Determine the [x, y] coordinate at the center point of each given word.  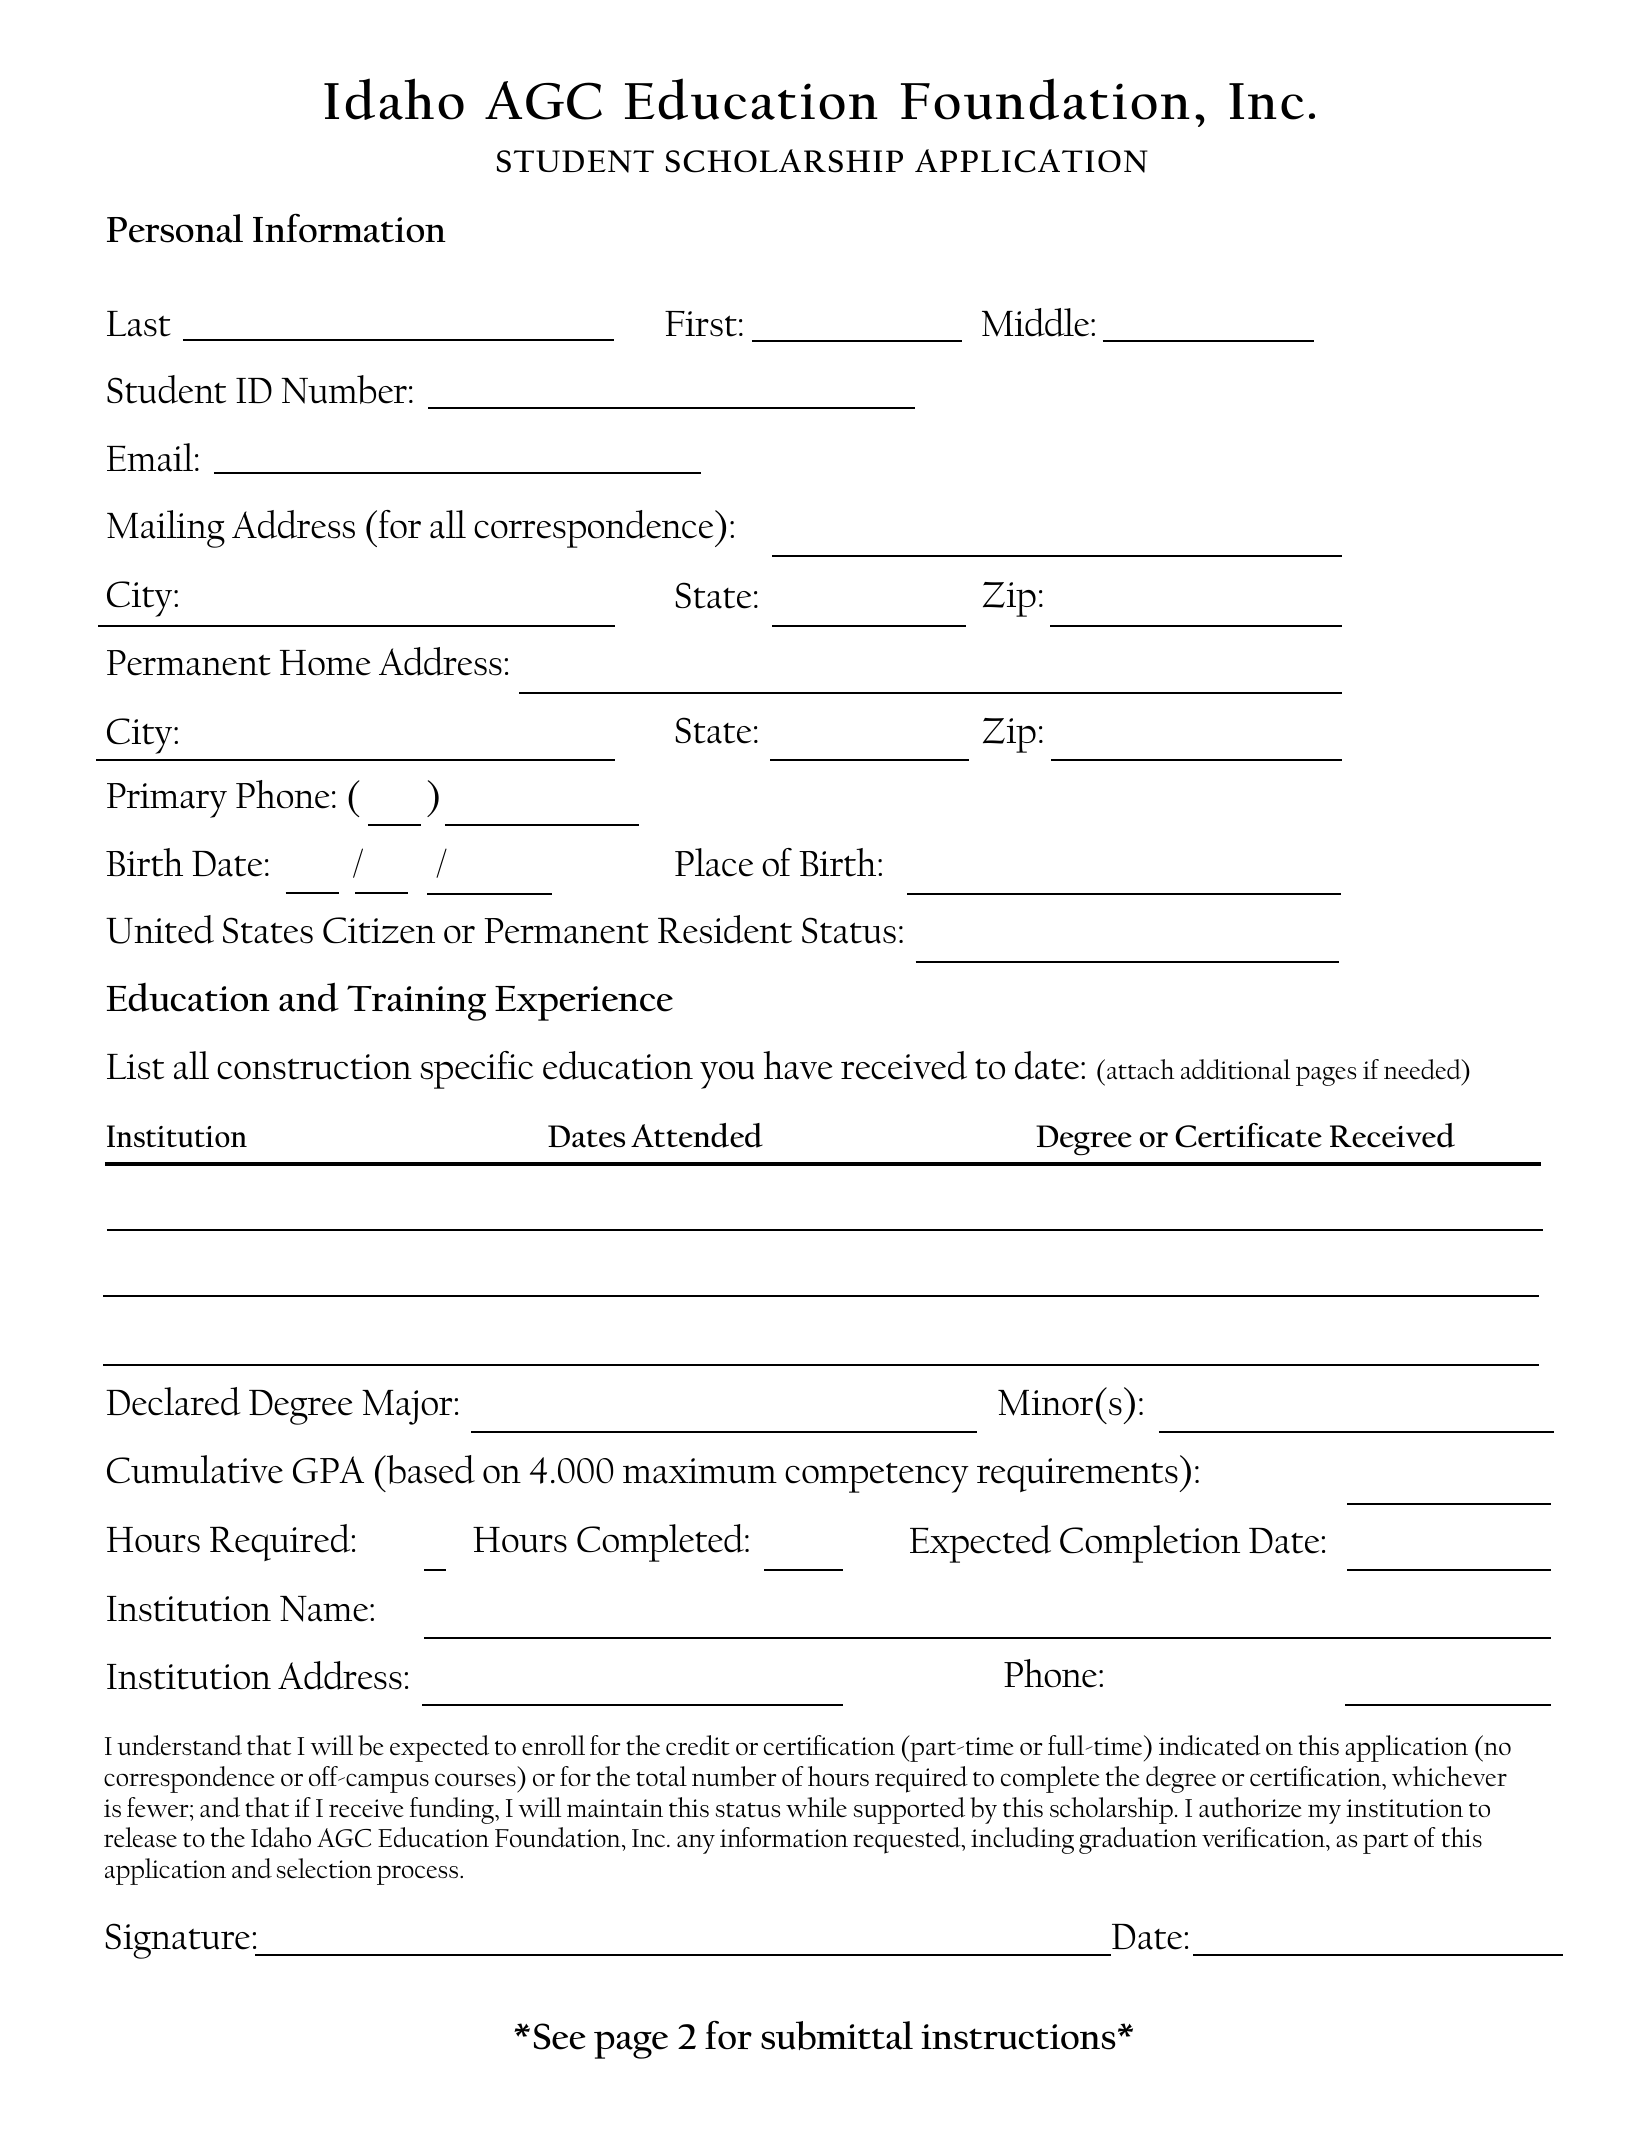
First [701, 324]
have [798, 1065]
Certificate [1248, 1135]
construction [314, 1067]
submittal [837, 2035]
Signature [178, 1941]
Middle [1037, 322]
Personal [175, 228]
